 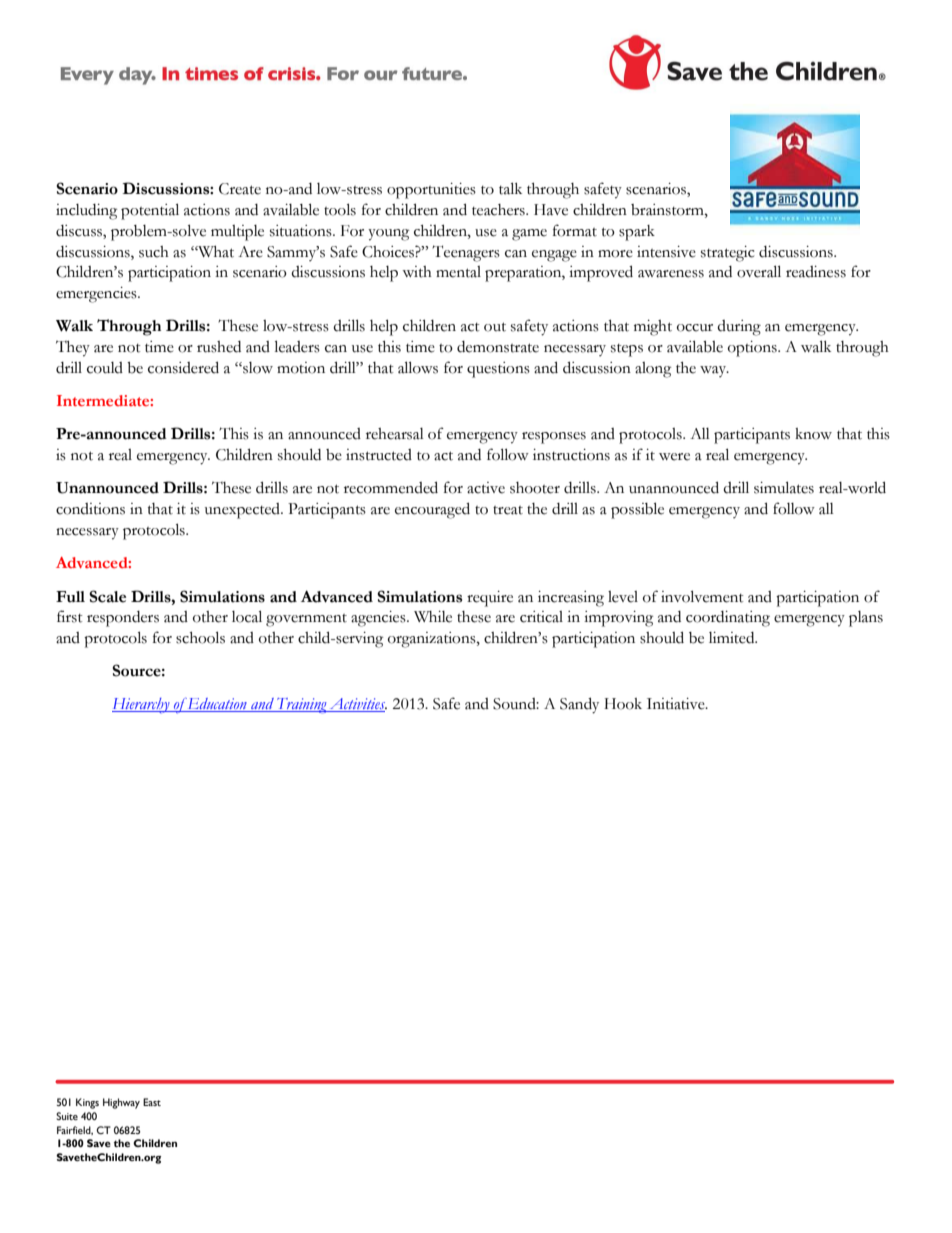 I want to click on Hierarchy, so click(x=142, y=705).
